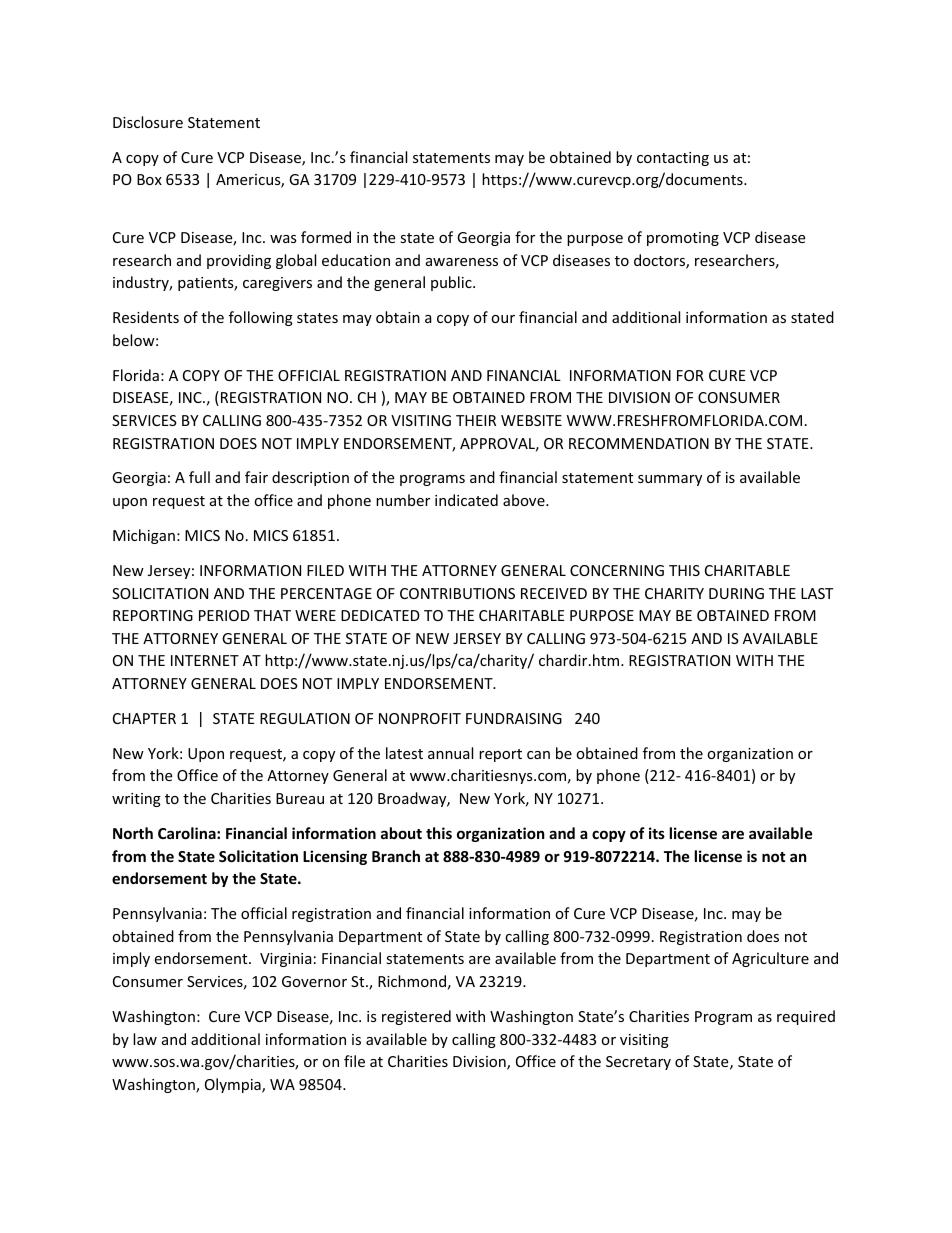 The image size is (952, 1233). Describe the element at coordinates (149, 179) in the screenshot. I see `Box` at that location.
